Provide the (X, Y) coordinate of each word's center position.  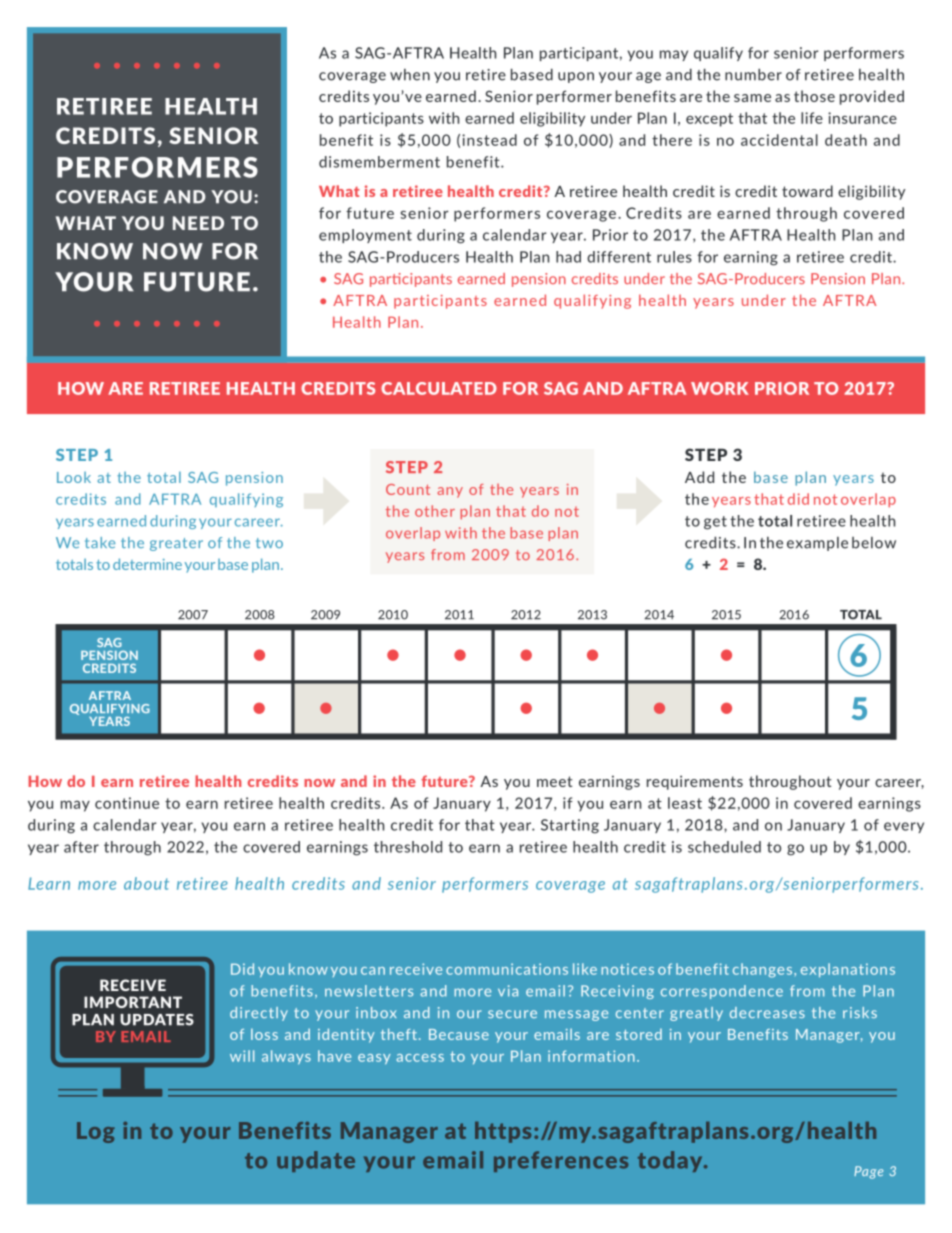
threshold (408, 847)
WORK (720, 388)
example (817, 544)
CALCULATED (439, 388)
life (812, 118)
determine (147, 564)
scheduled (724, 847)
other (435, 511)
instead (489, 140)
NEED (198, 223)
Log (96, 1132)
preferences (561, 1161)
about (146, 883)
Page (868, 1172)
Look (74, 477)
